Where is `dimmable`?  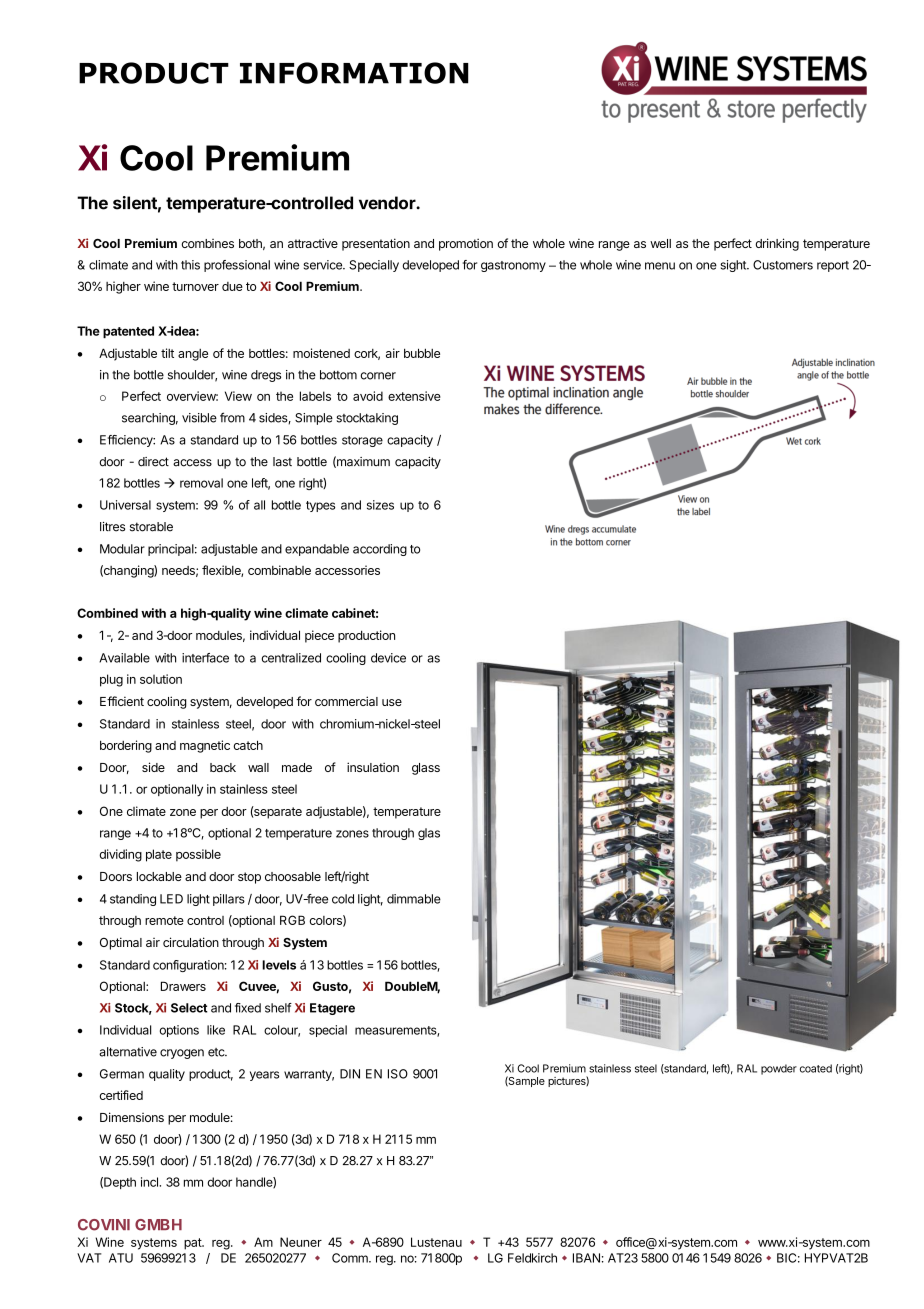 dimmable is located at coordinates (414, 899).
